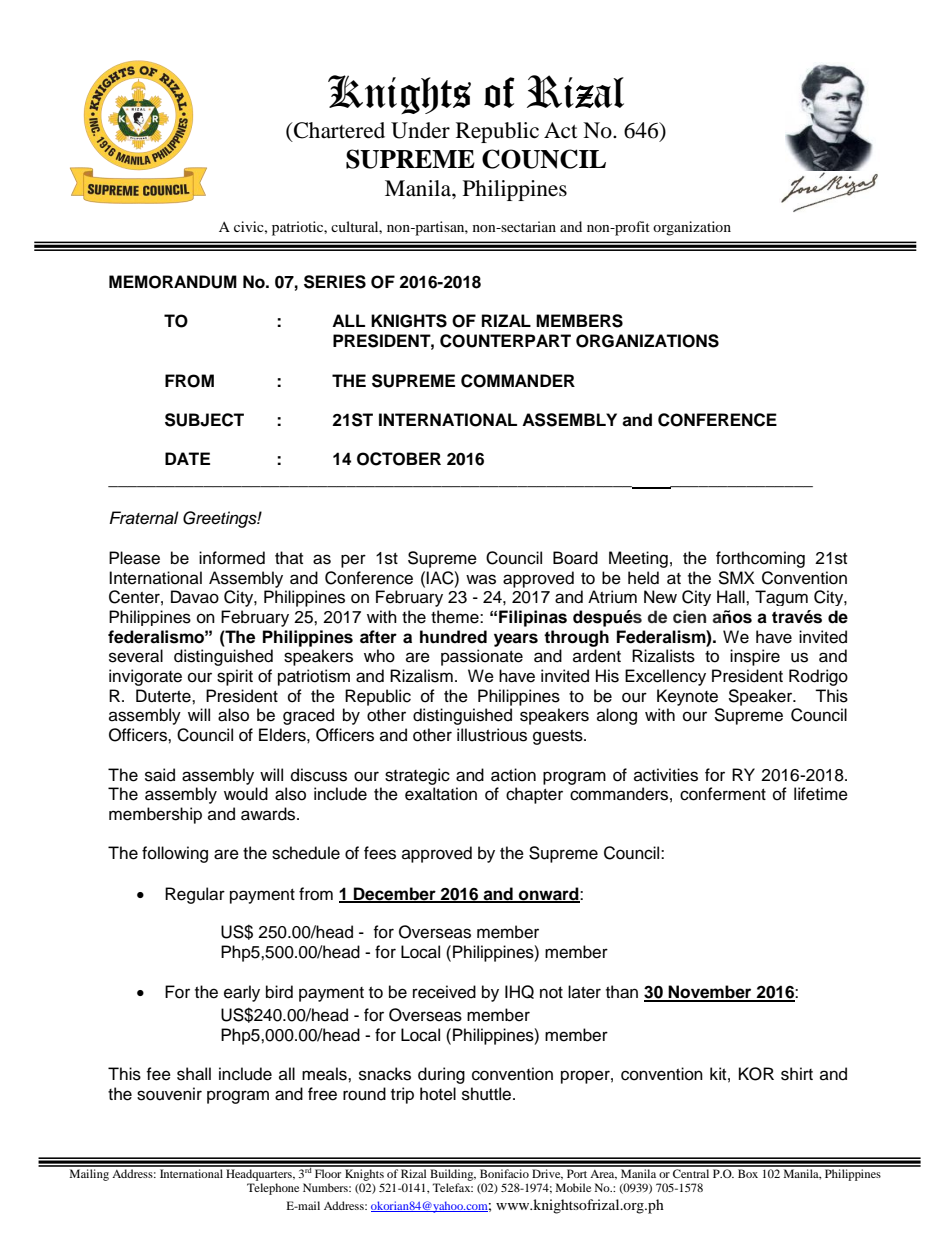 This document has height=1233, width=952. I want to click on shirt, so click(797, 1074).
